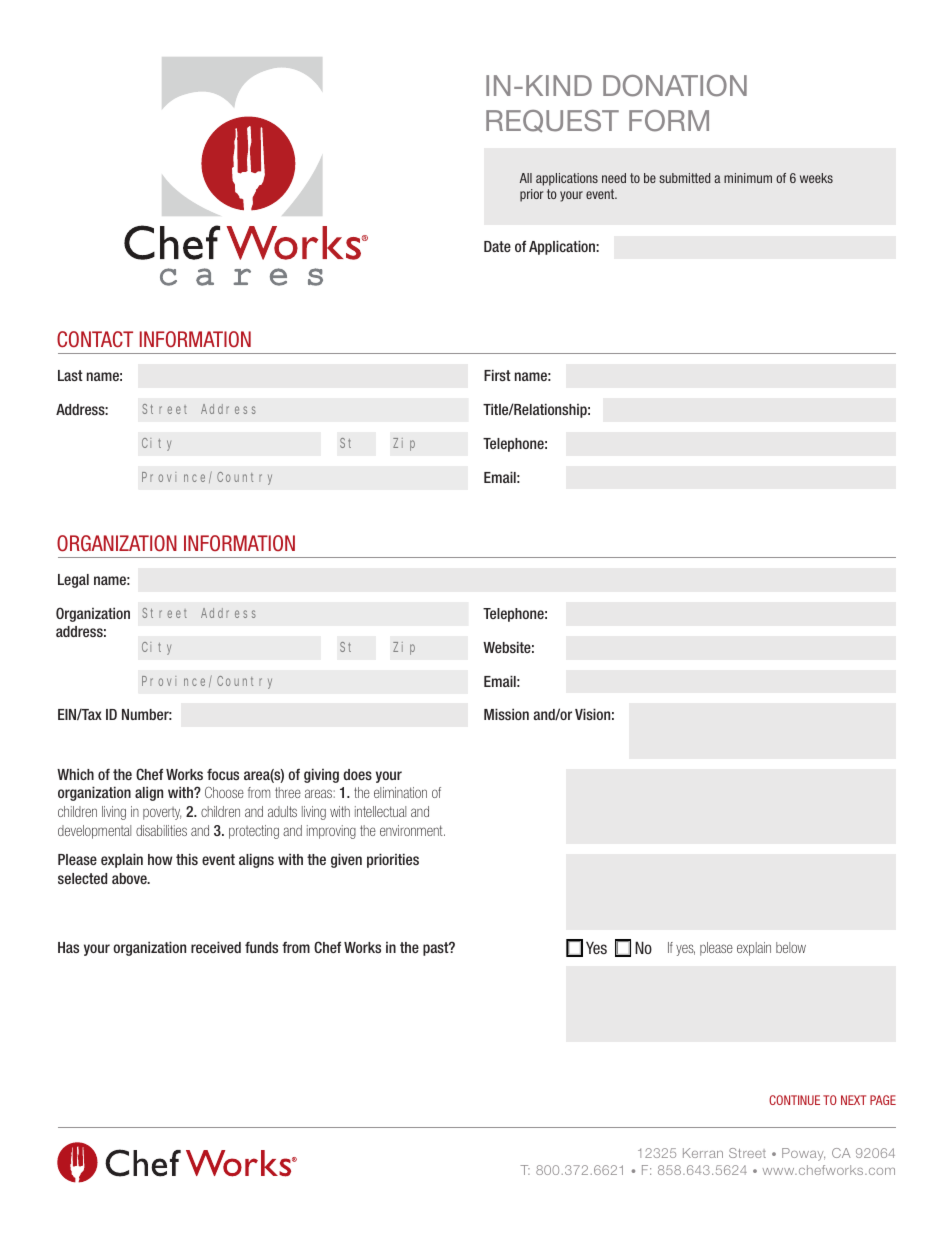  I want to click on CONTACT, so click(95, 339).
